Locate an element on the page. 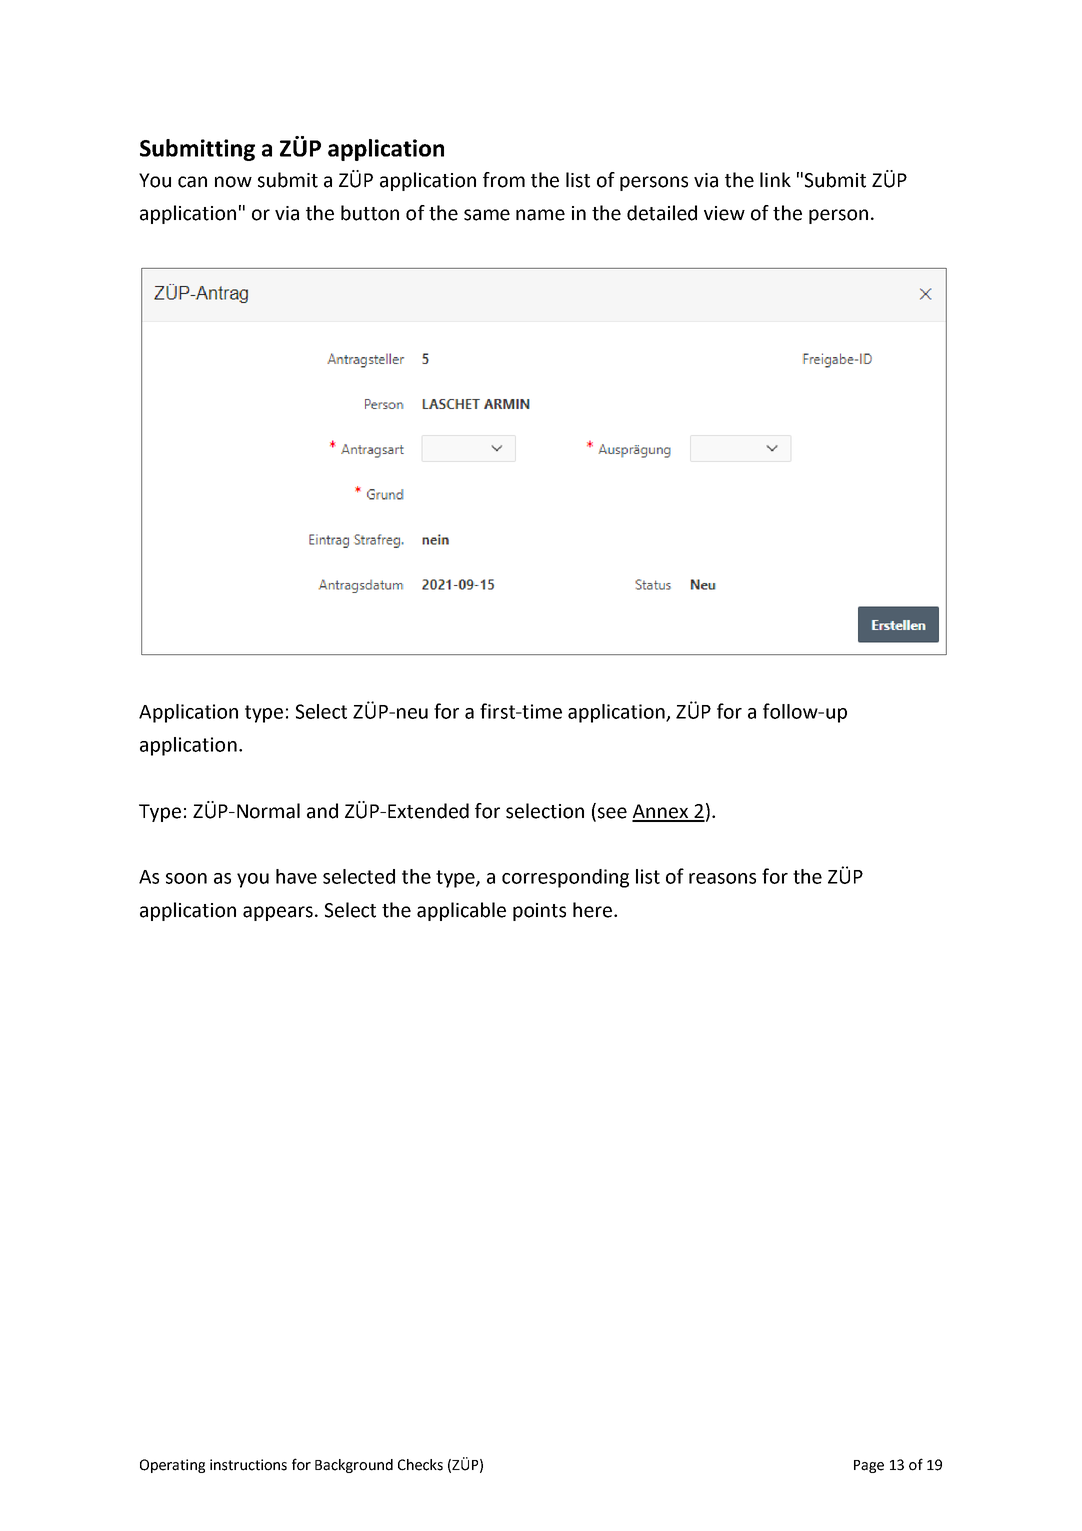  name is located at coordinates (540, 215).
